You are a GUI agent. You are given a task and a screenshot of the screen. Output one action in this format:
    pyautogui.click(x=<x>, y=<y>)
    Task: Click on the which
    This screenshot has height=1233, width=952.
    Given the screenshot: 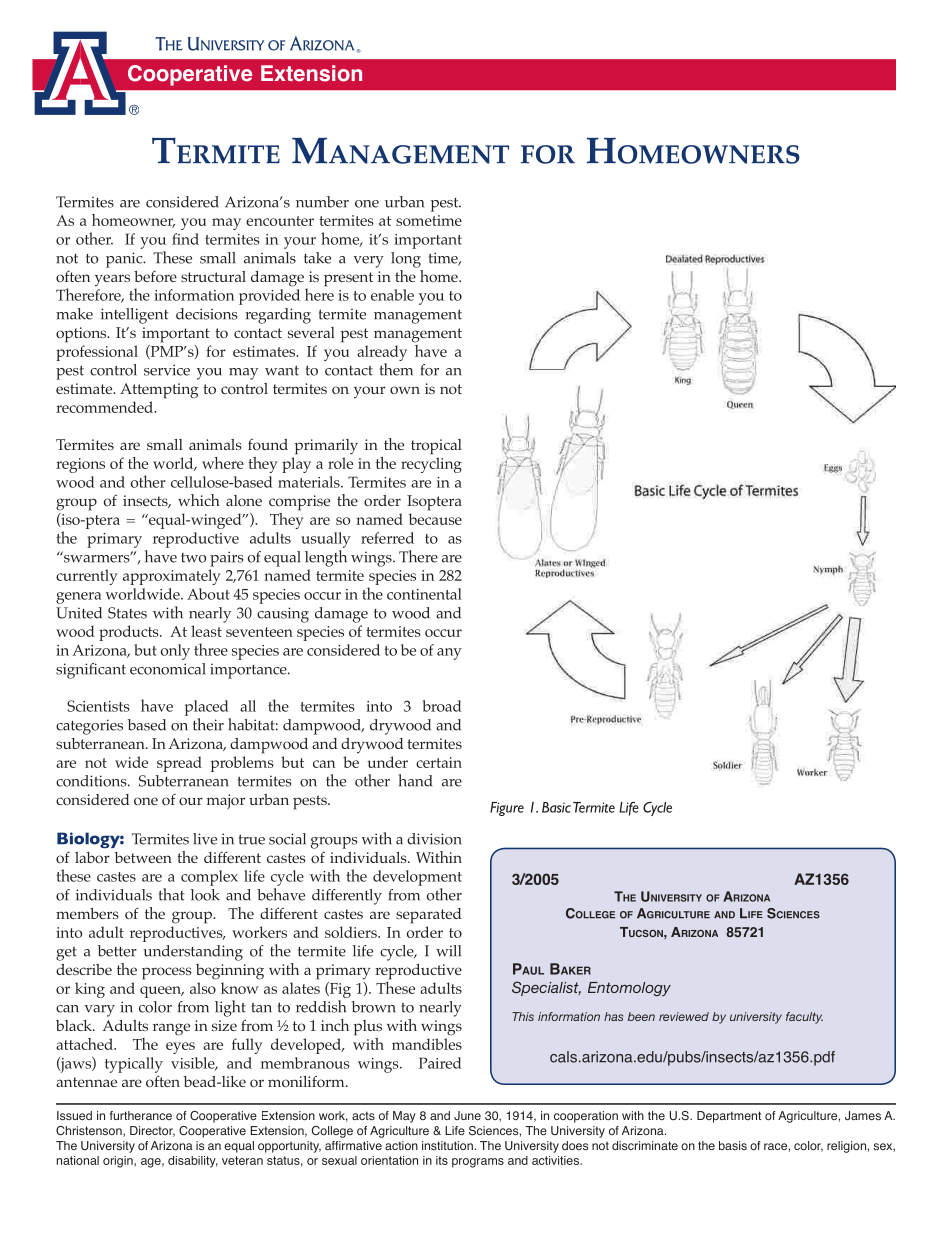 What is the action you would take?
    pyautogui.click(x=199, y=500)
